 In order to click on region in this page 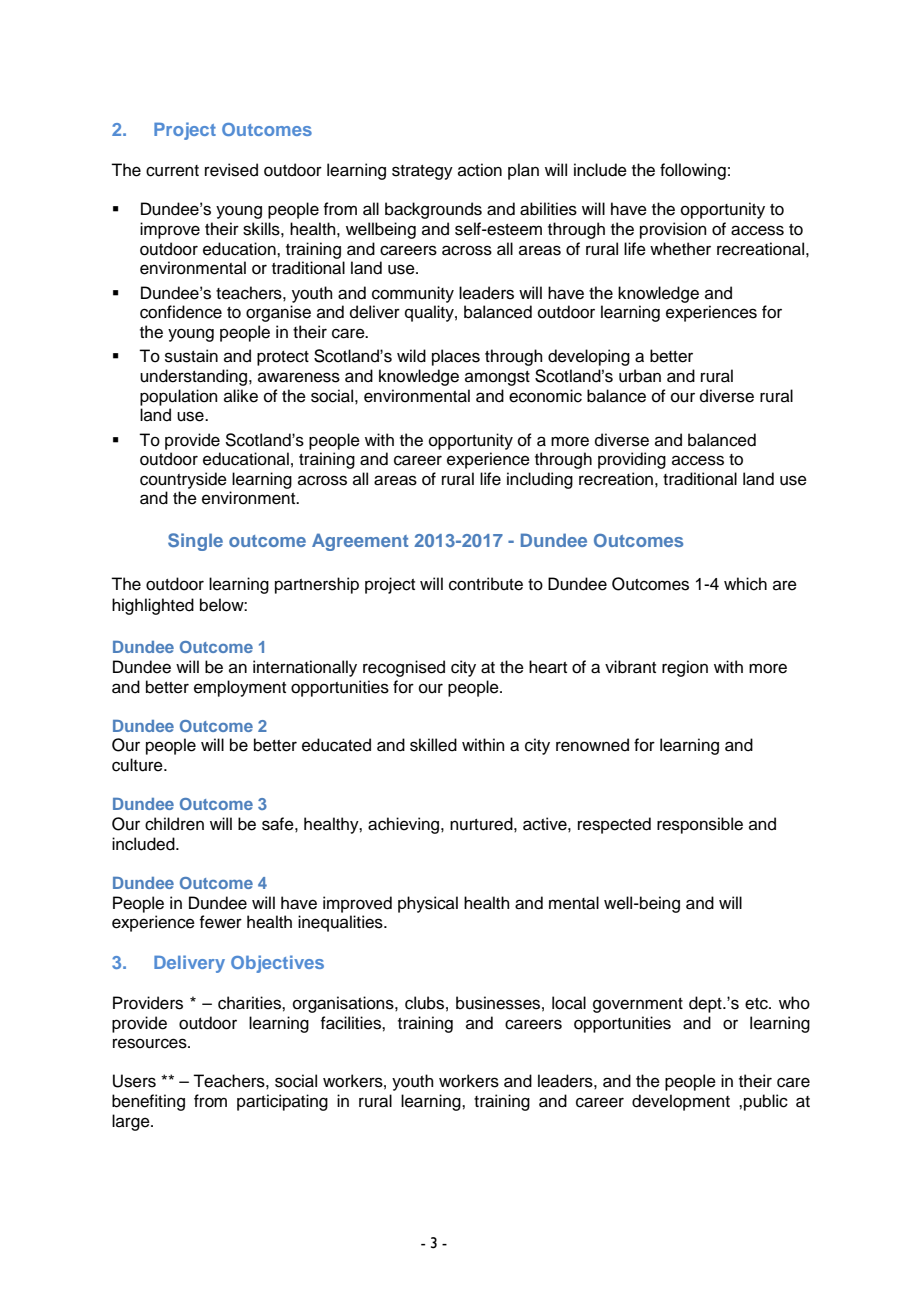, I will do `click(685, 668)`.
